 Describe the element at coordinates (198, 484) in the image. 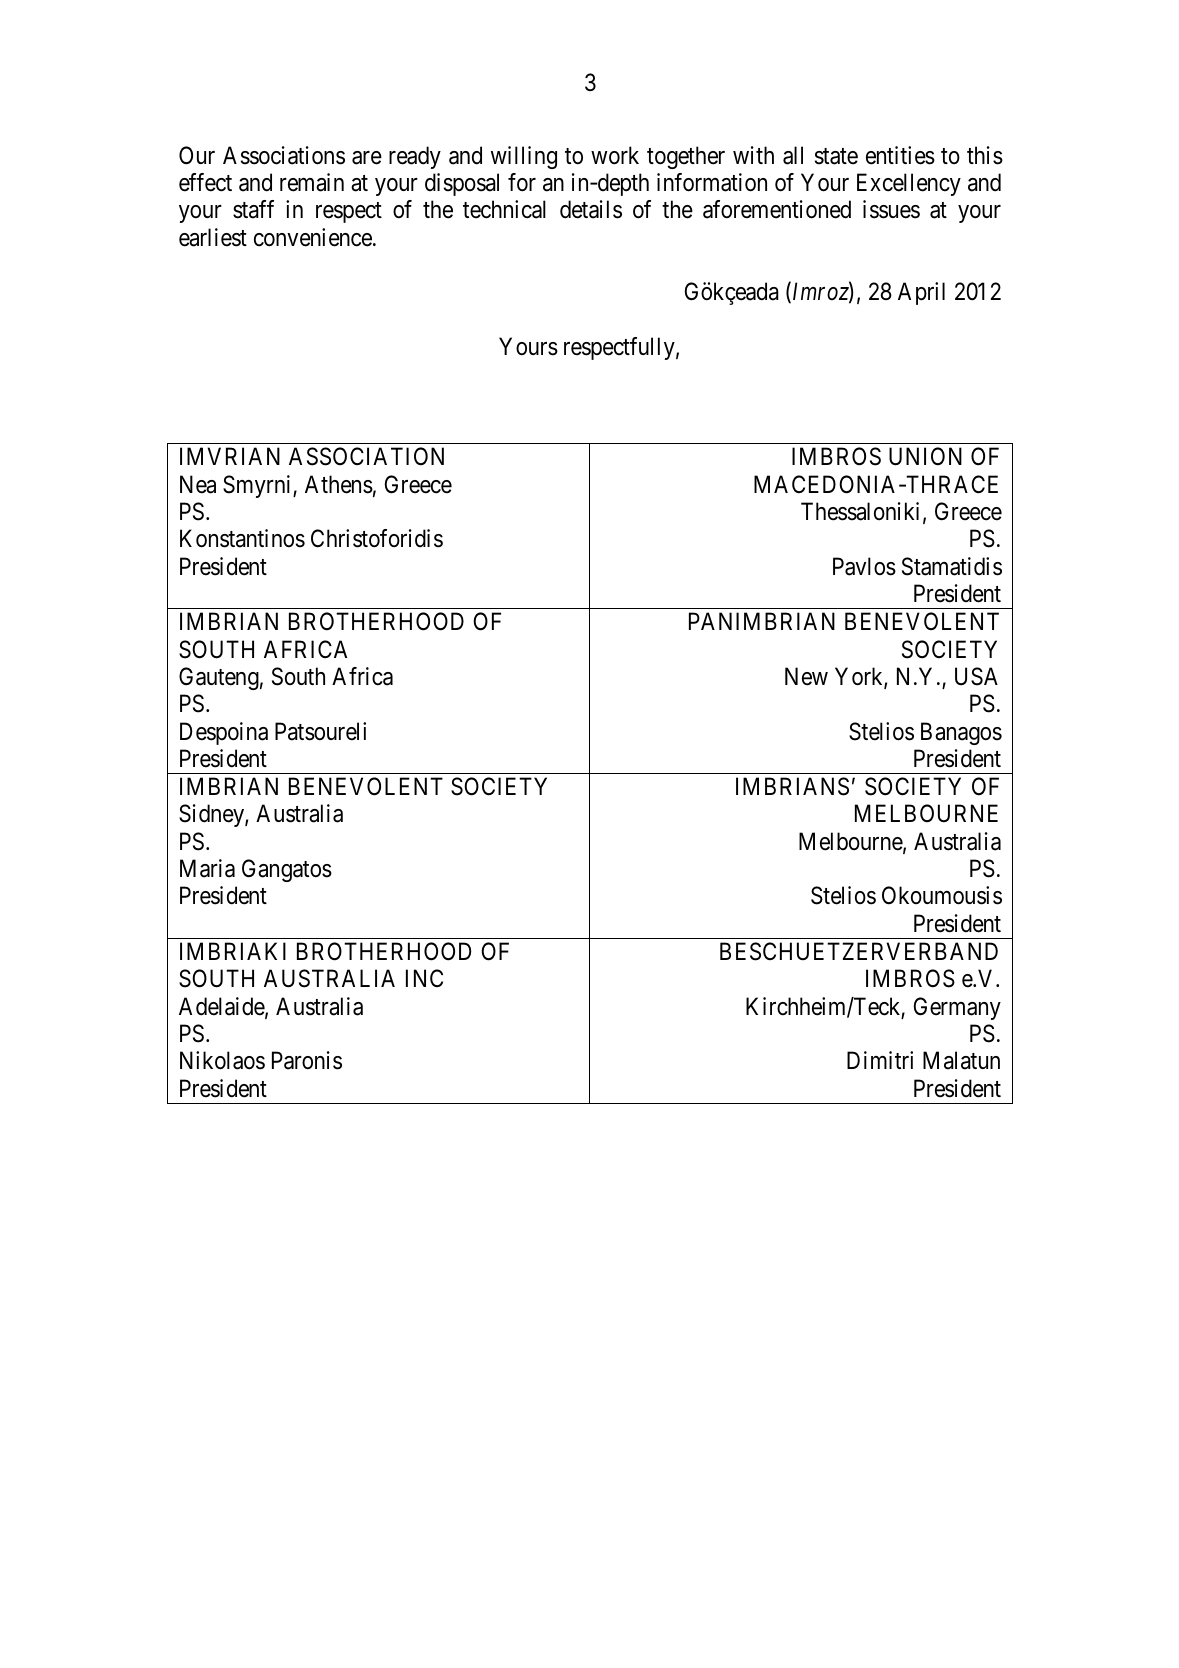

I see `Nea` at that location.
